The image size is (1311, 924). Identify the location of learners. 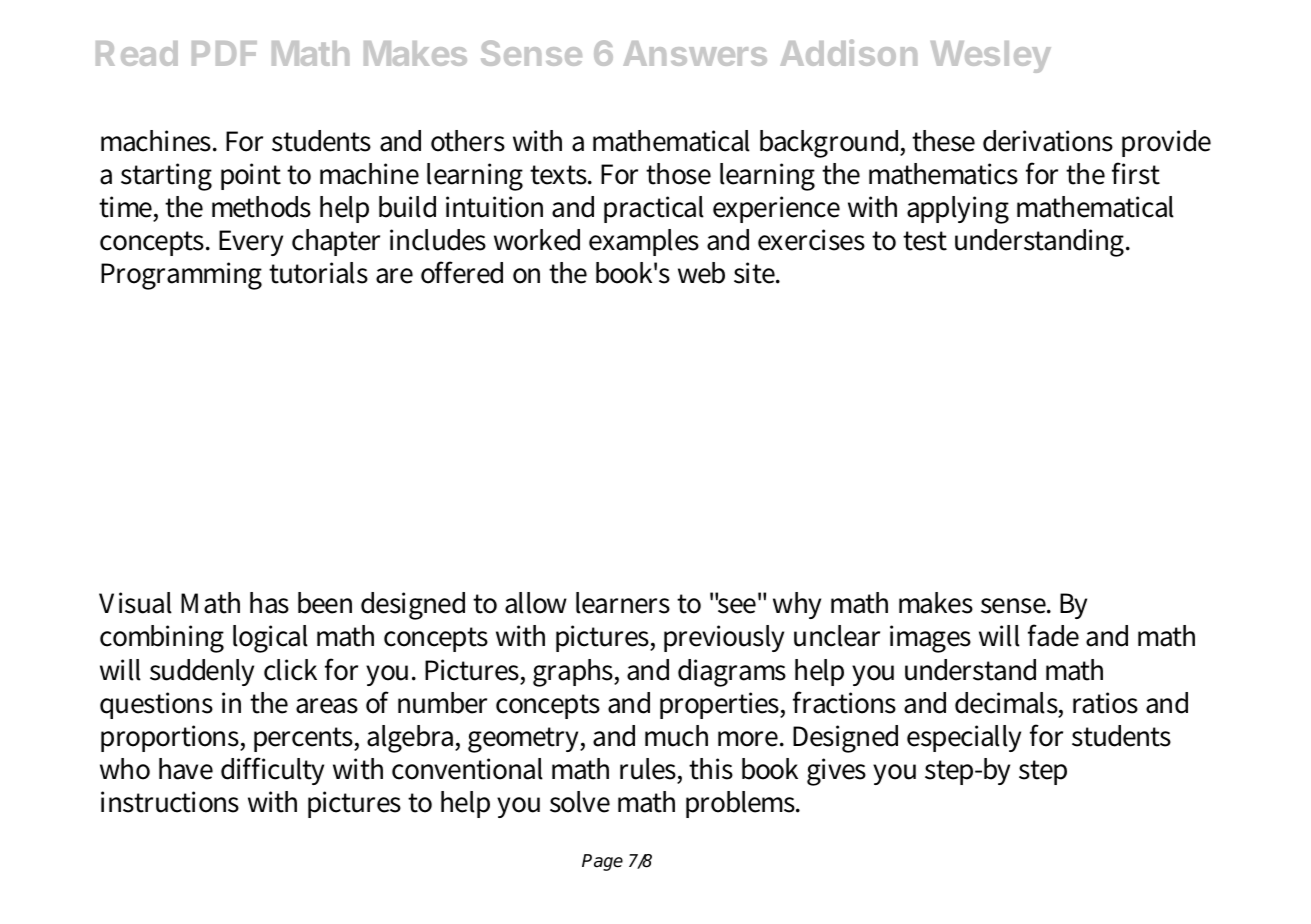
(623, 603).
